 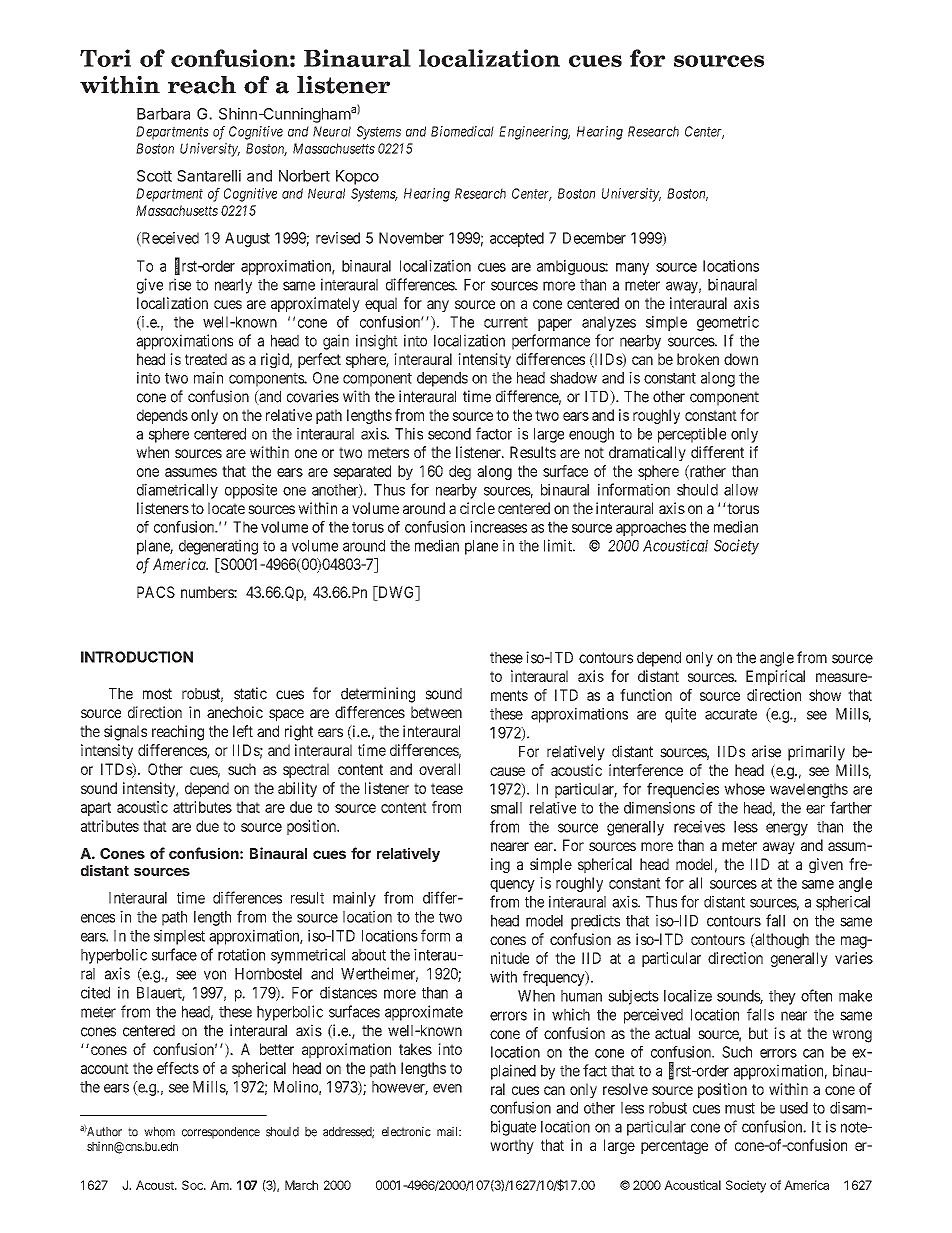 I want to click on whom, so click(x=159, y=1132).
